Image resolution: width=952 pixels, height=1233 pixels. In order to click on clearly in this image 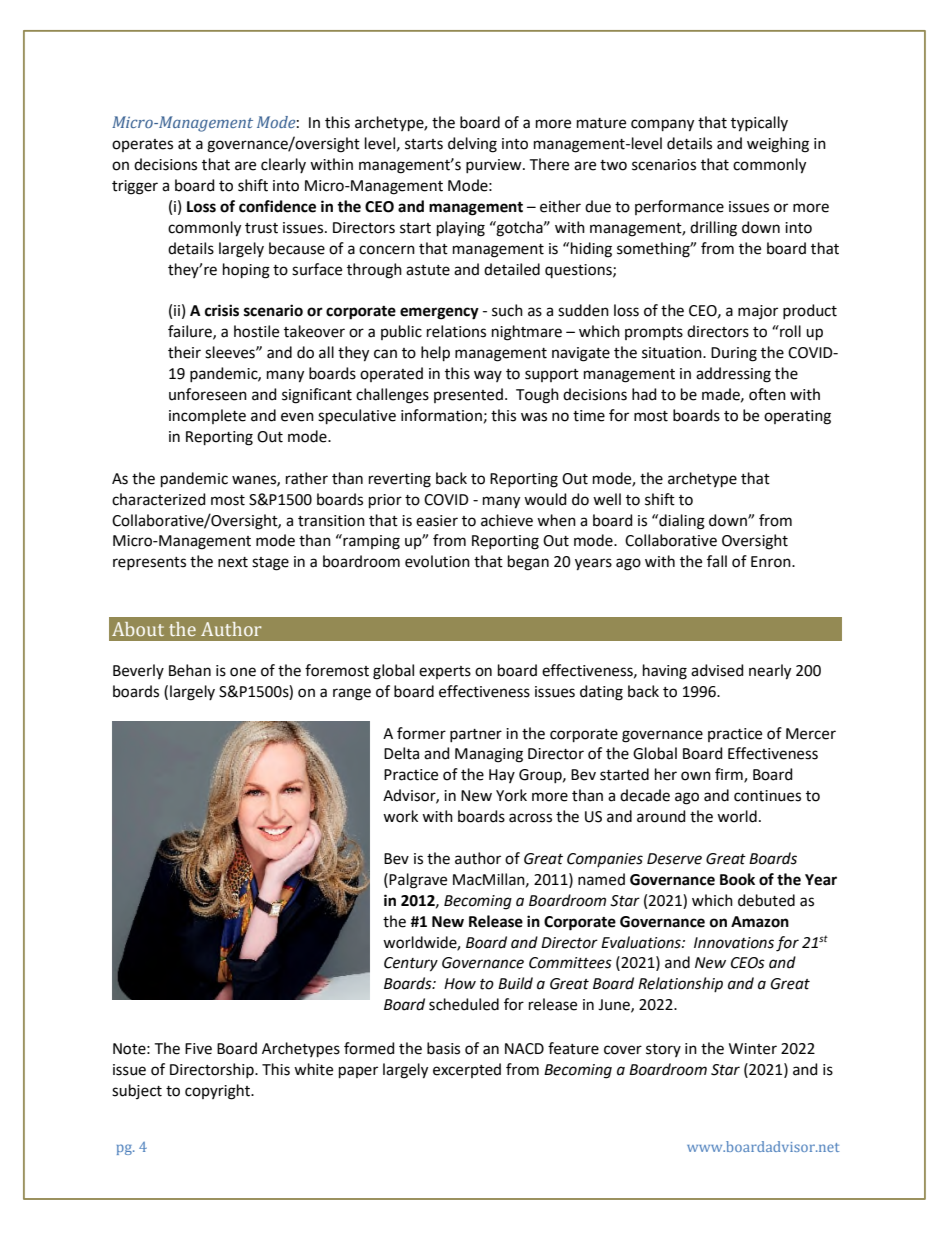, I will do `click(283, 165)`.
